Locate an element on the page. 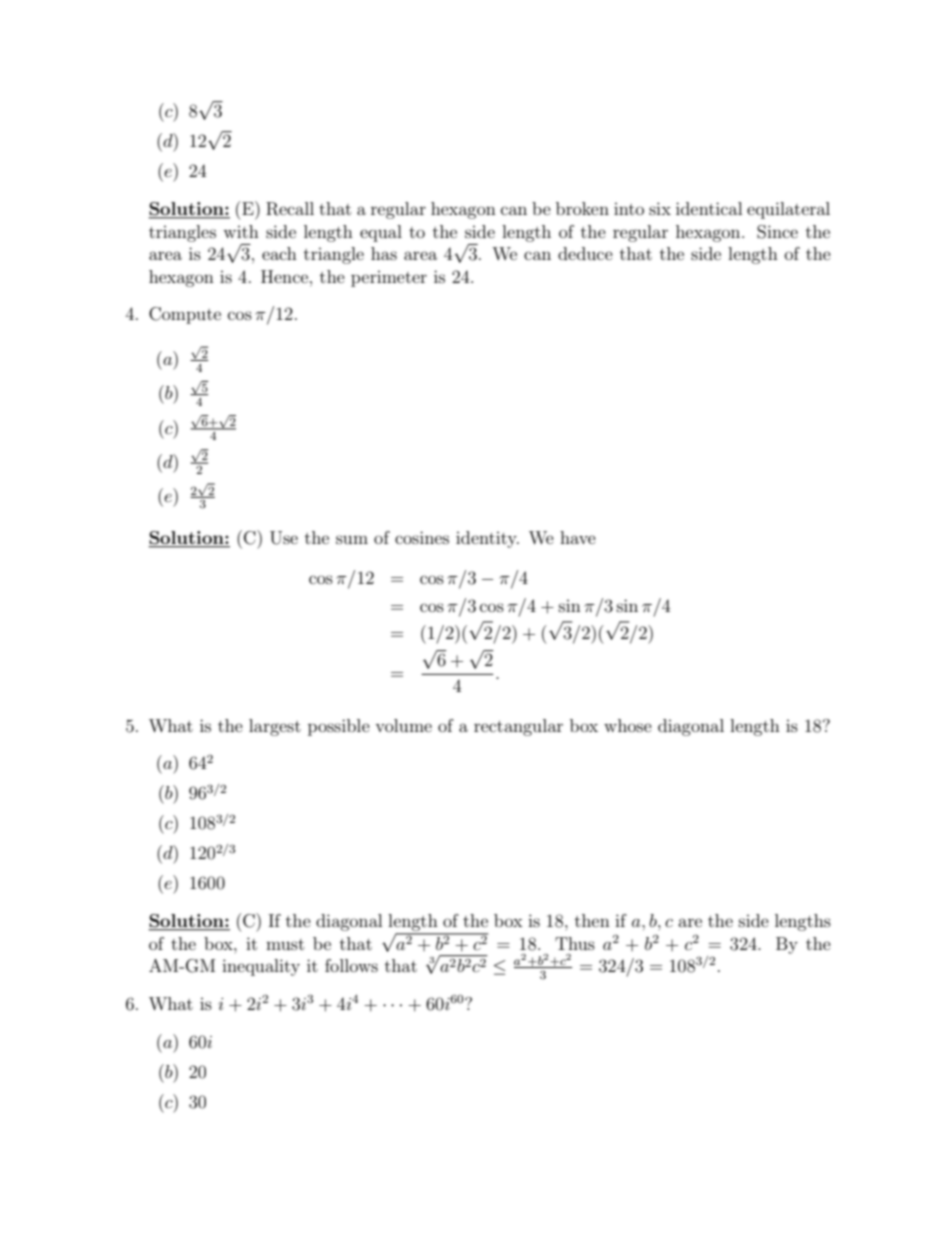 Image resolution: width=952 pixels, height=1233 pixels. whose is located at coordinates (628, 725).
